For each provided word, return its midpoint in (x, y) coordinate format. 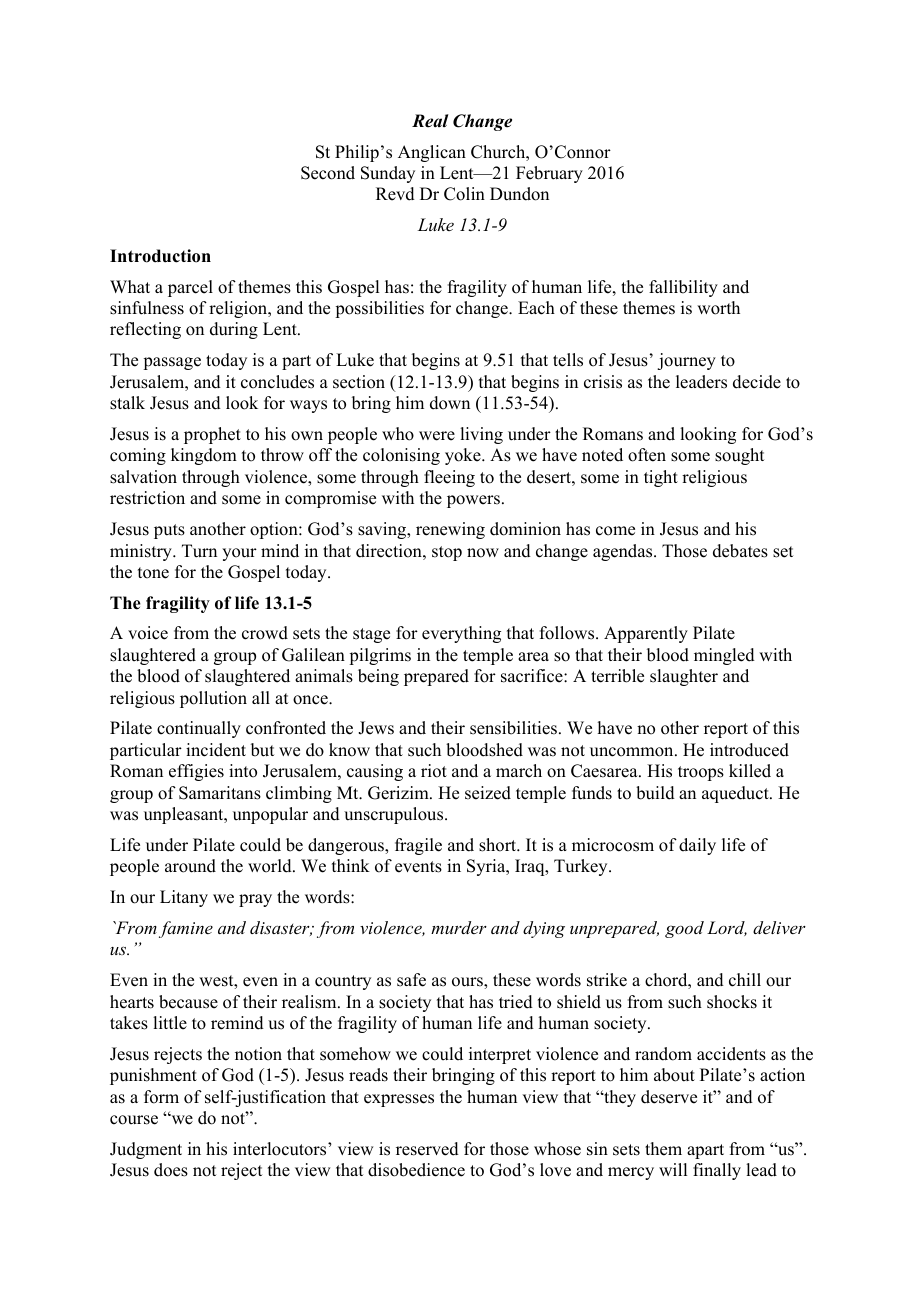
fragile (418, 846)
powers (473, 501)
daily (697, 846)
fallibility (683, 288)
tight (661, 478)
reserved (427, 1149)
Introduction (160, 256)
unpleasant (185, 815)
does (171, 1170)
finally (717, 1171)
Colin (464, 194)
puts (169, 531)
